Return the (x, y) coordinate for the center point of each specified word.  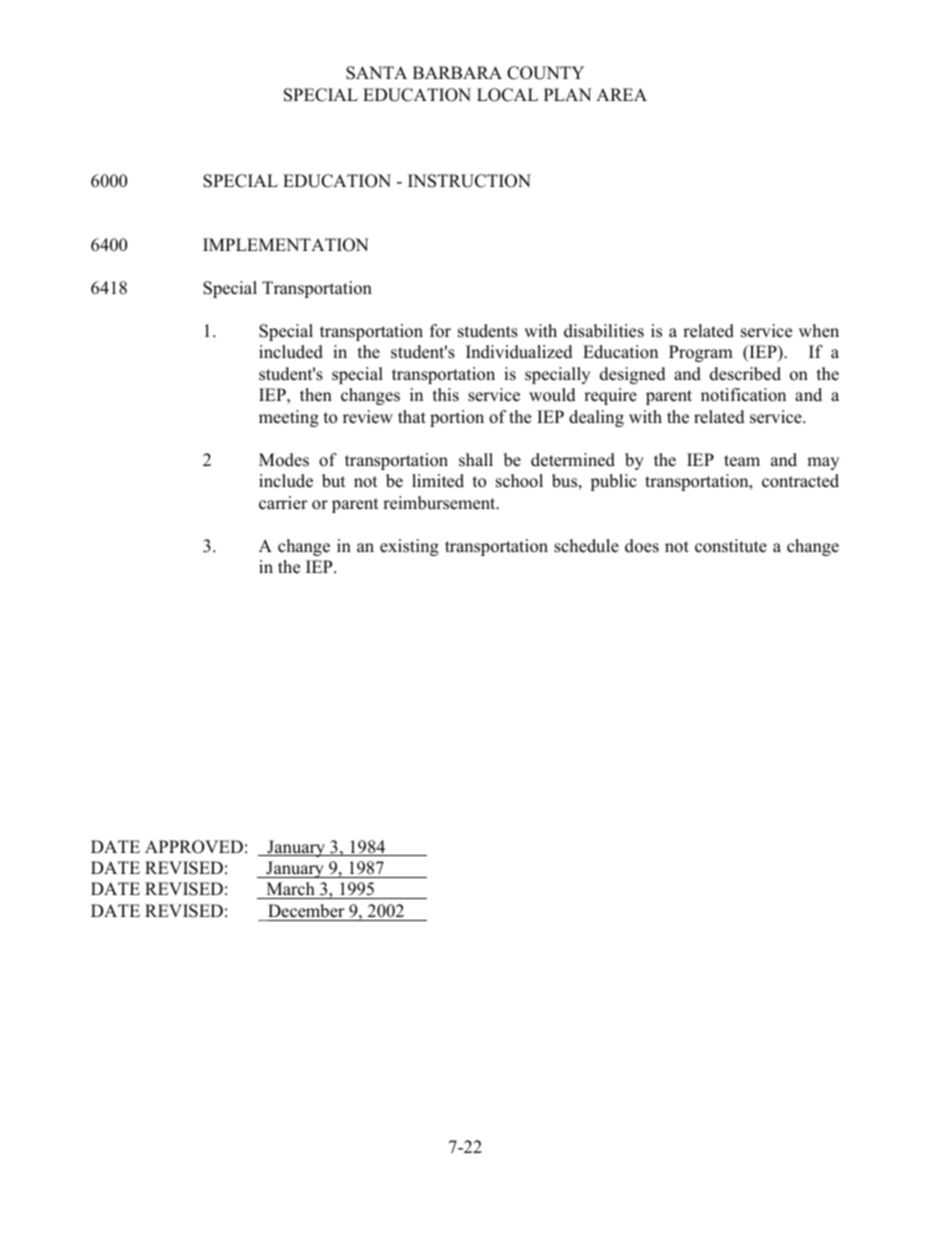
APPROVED (194, 847)
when (819, 331)
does (642, 546)
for (440, 331)
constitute (731, 546)
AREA (621, 94)
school (519, 481)
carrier (283, 503)
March (290, 890)
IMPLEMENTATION (286, 245)
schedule (586, 546)
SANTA (376, 73)
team (742, 461)
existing (409, 547)
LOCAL (507, 95)
